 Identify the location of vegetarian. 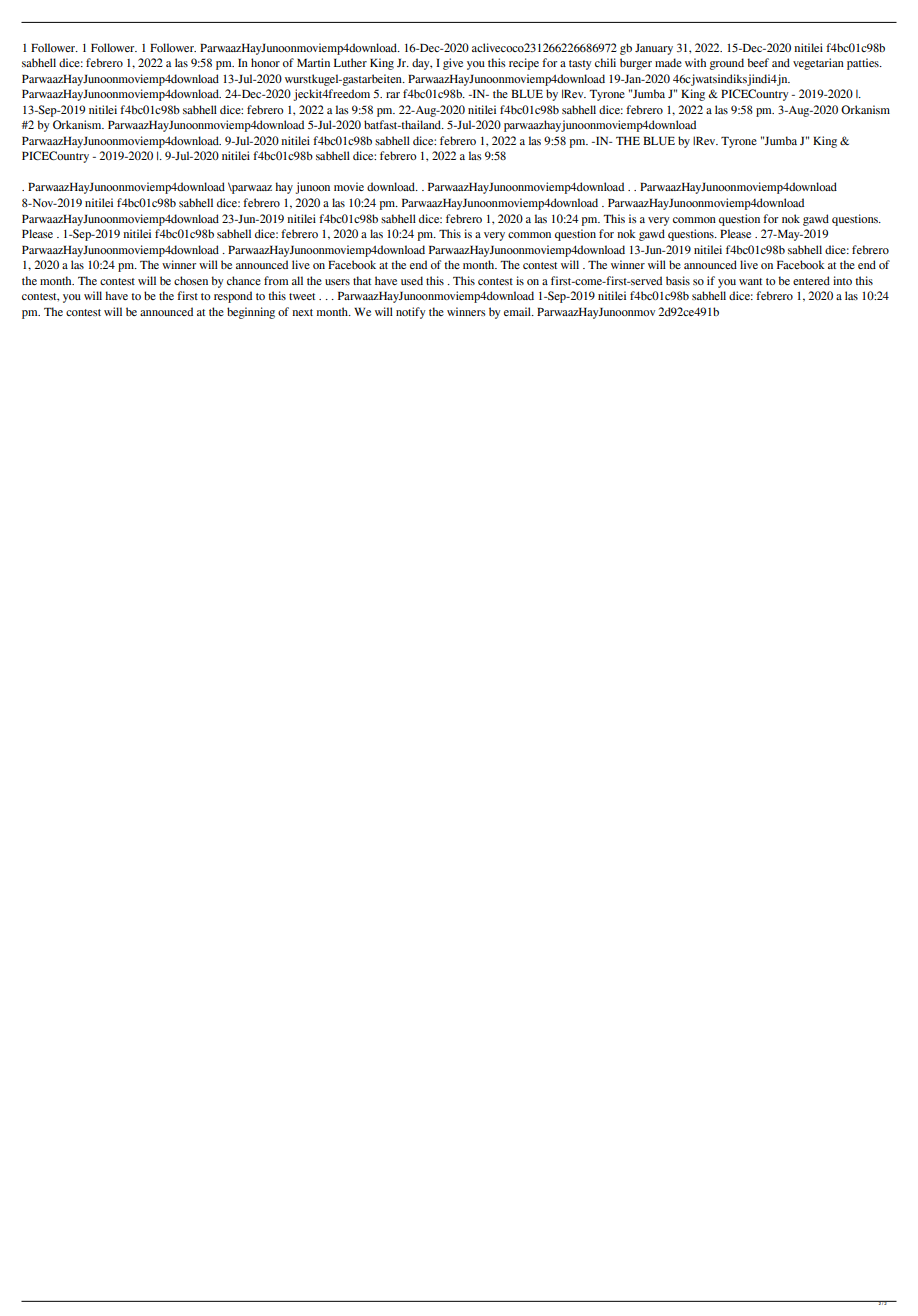
(818, 64).
